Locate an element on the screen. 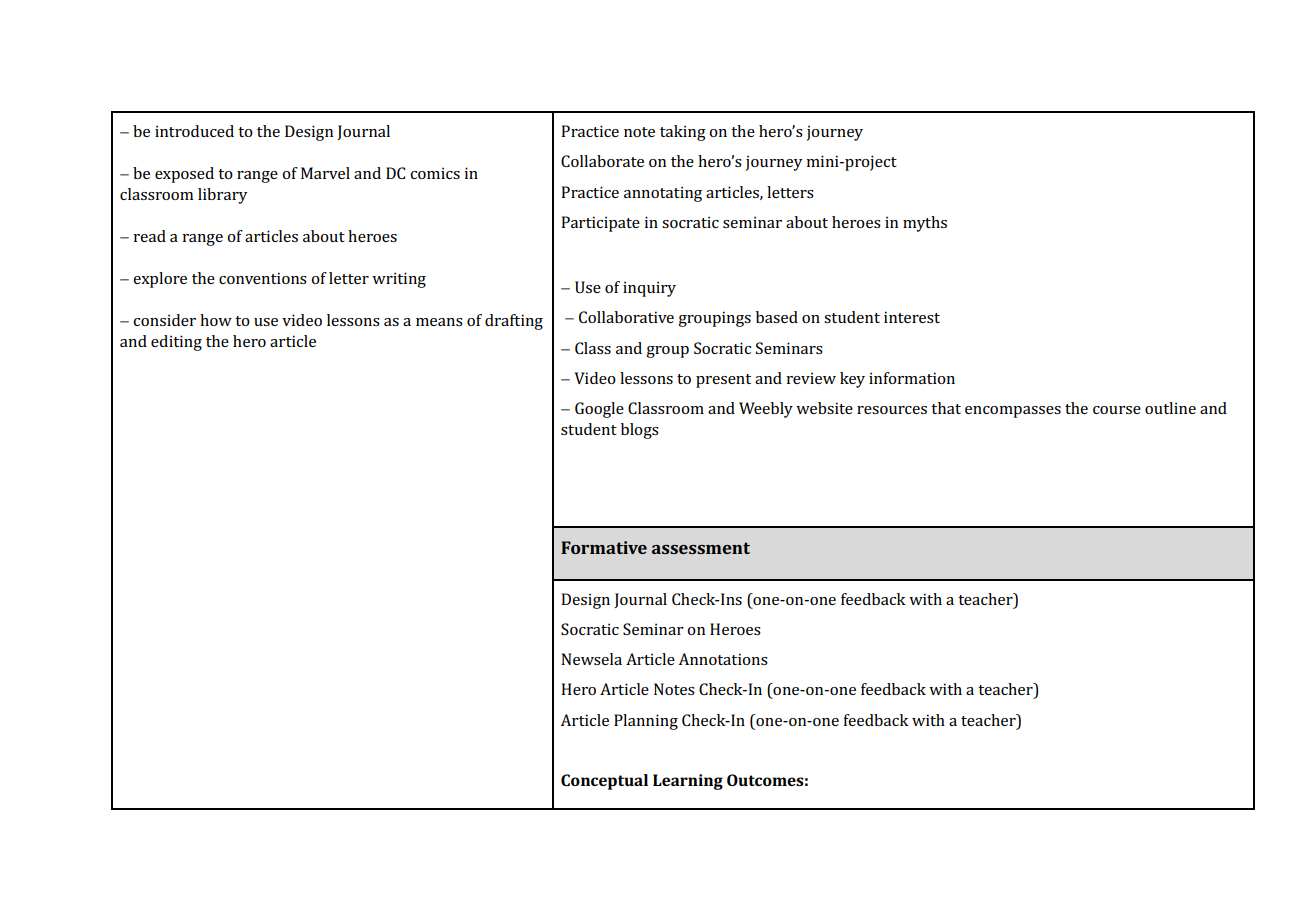 This screenshot has height=924, width=1308. Annotations is located at coordinates (723, 659).
